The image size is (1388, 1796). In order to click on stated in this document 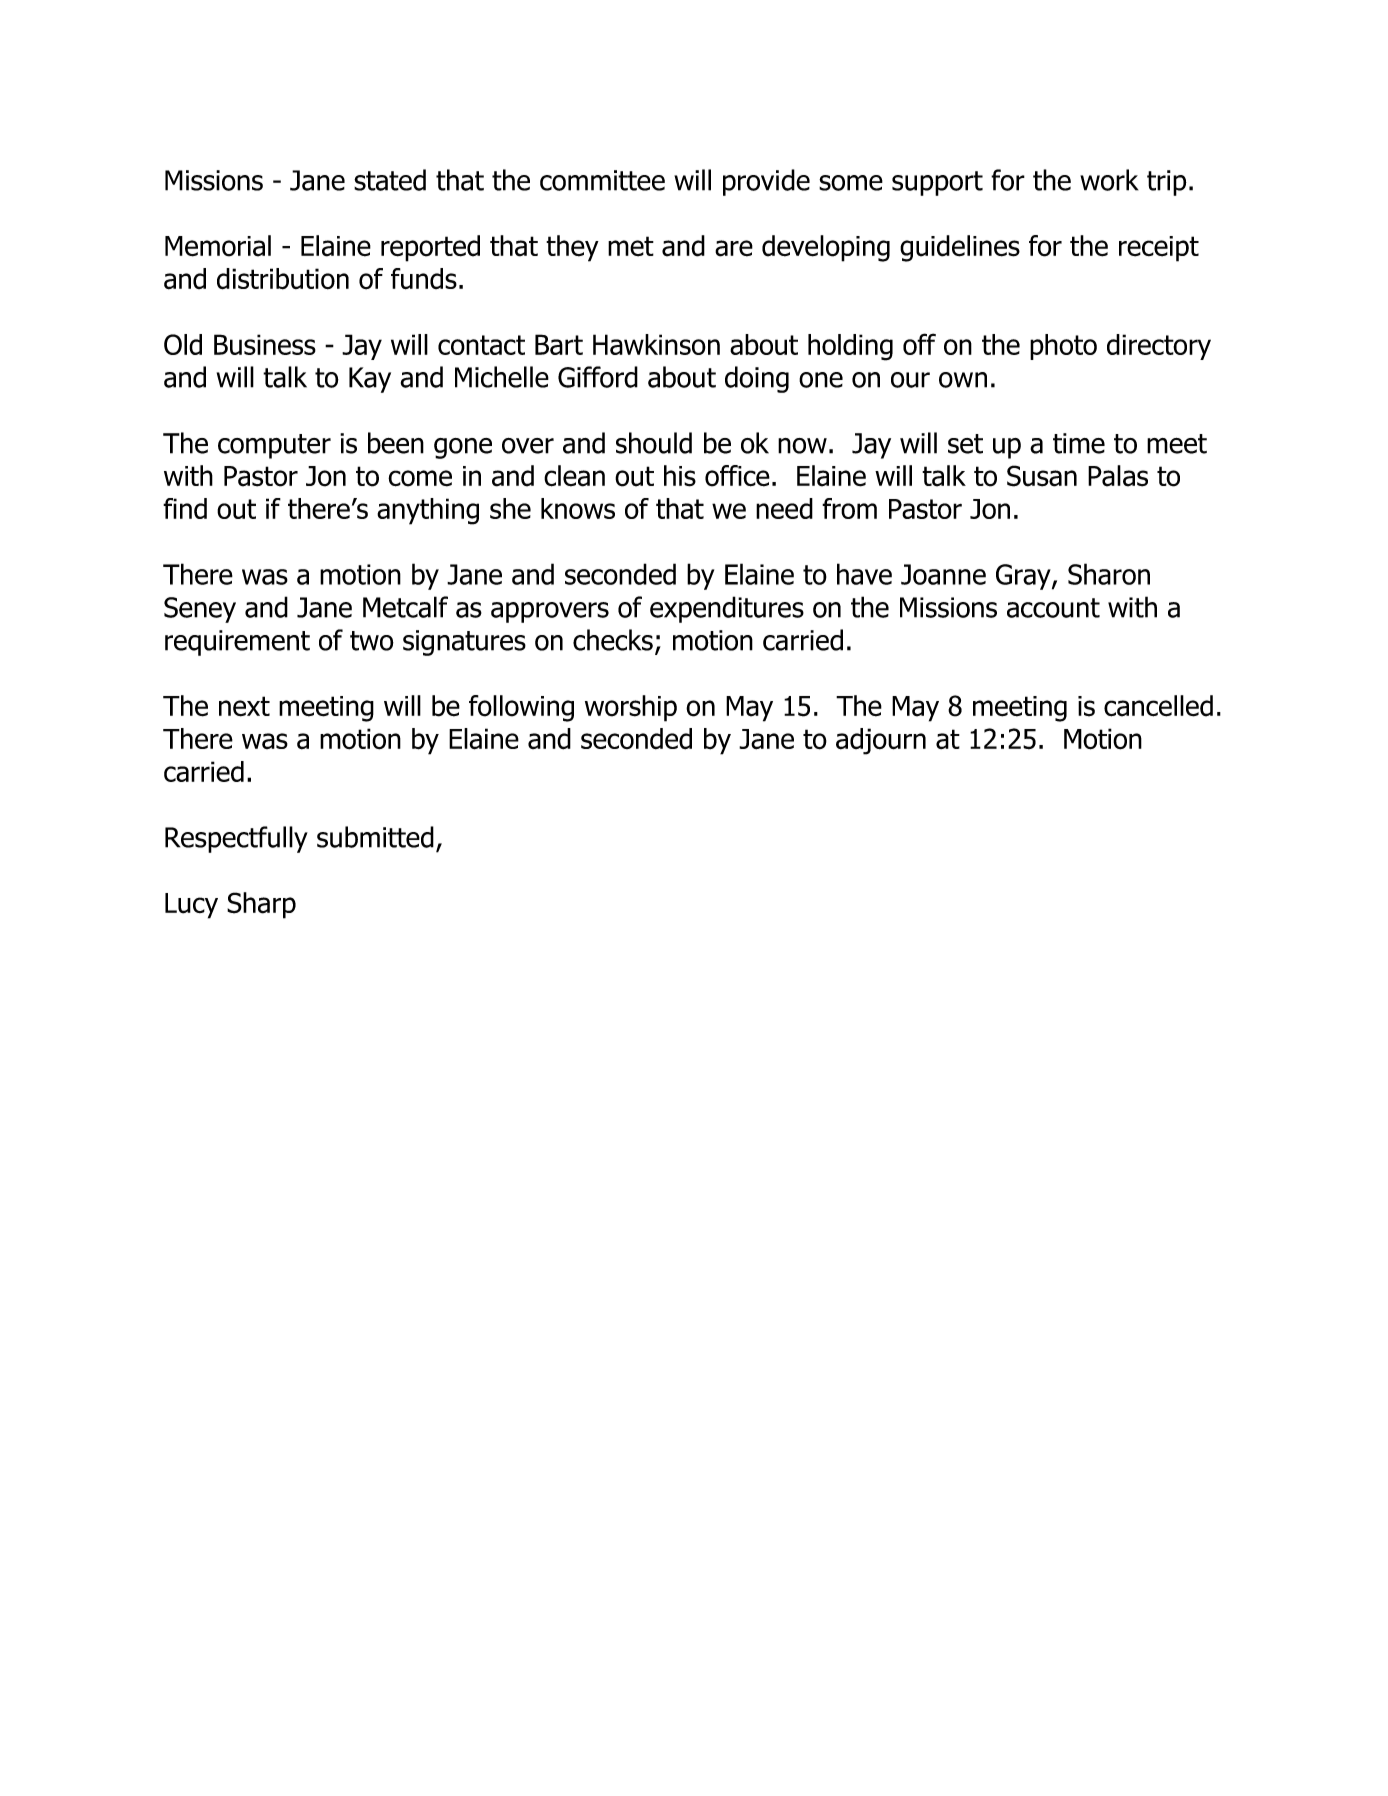, I will do `click(390, 180)`.
